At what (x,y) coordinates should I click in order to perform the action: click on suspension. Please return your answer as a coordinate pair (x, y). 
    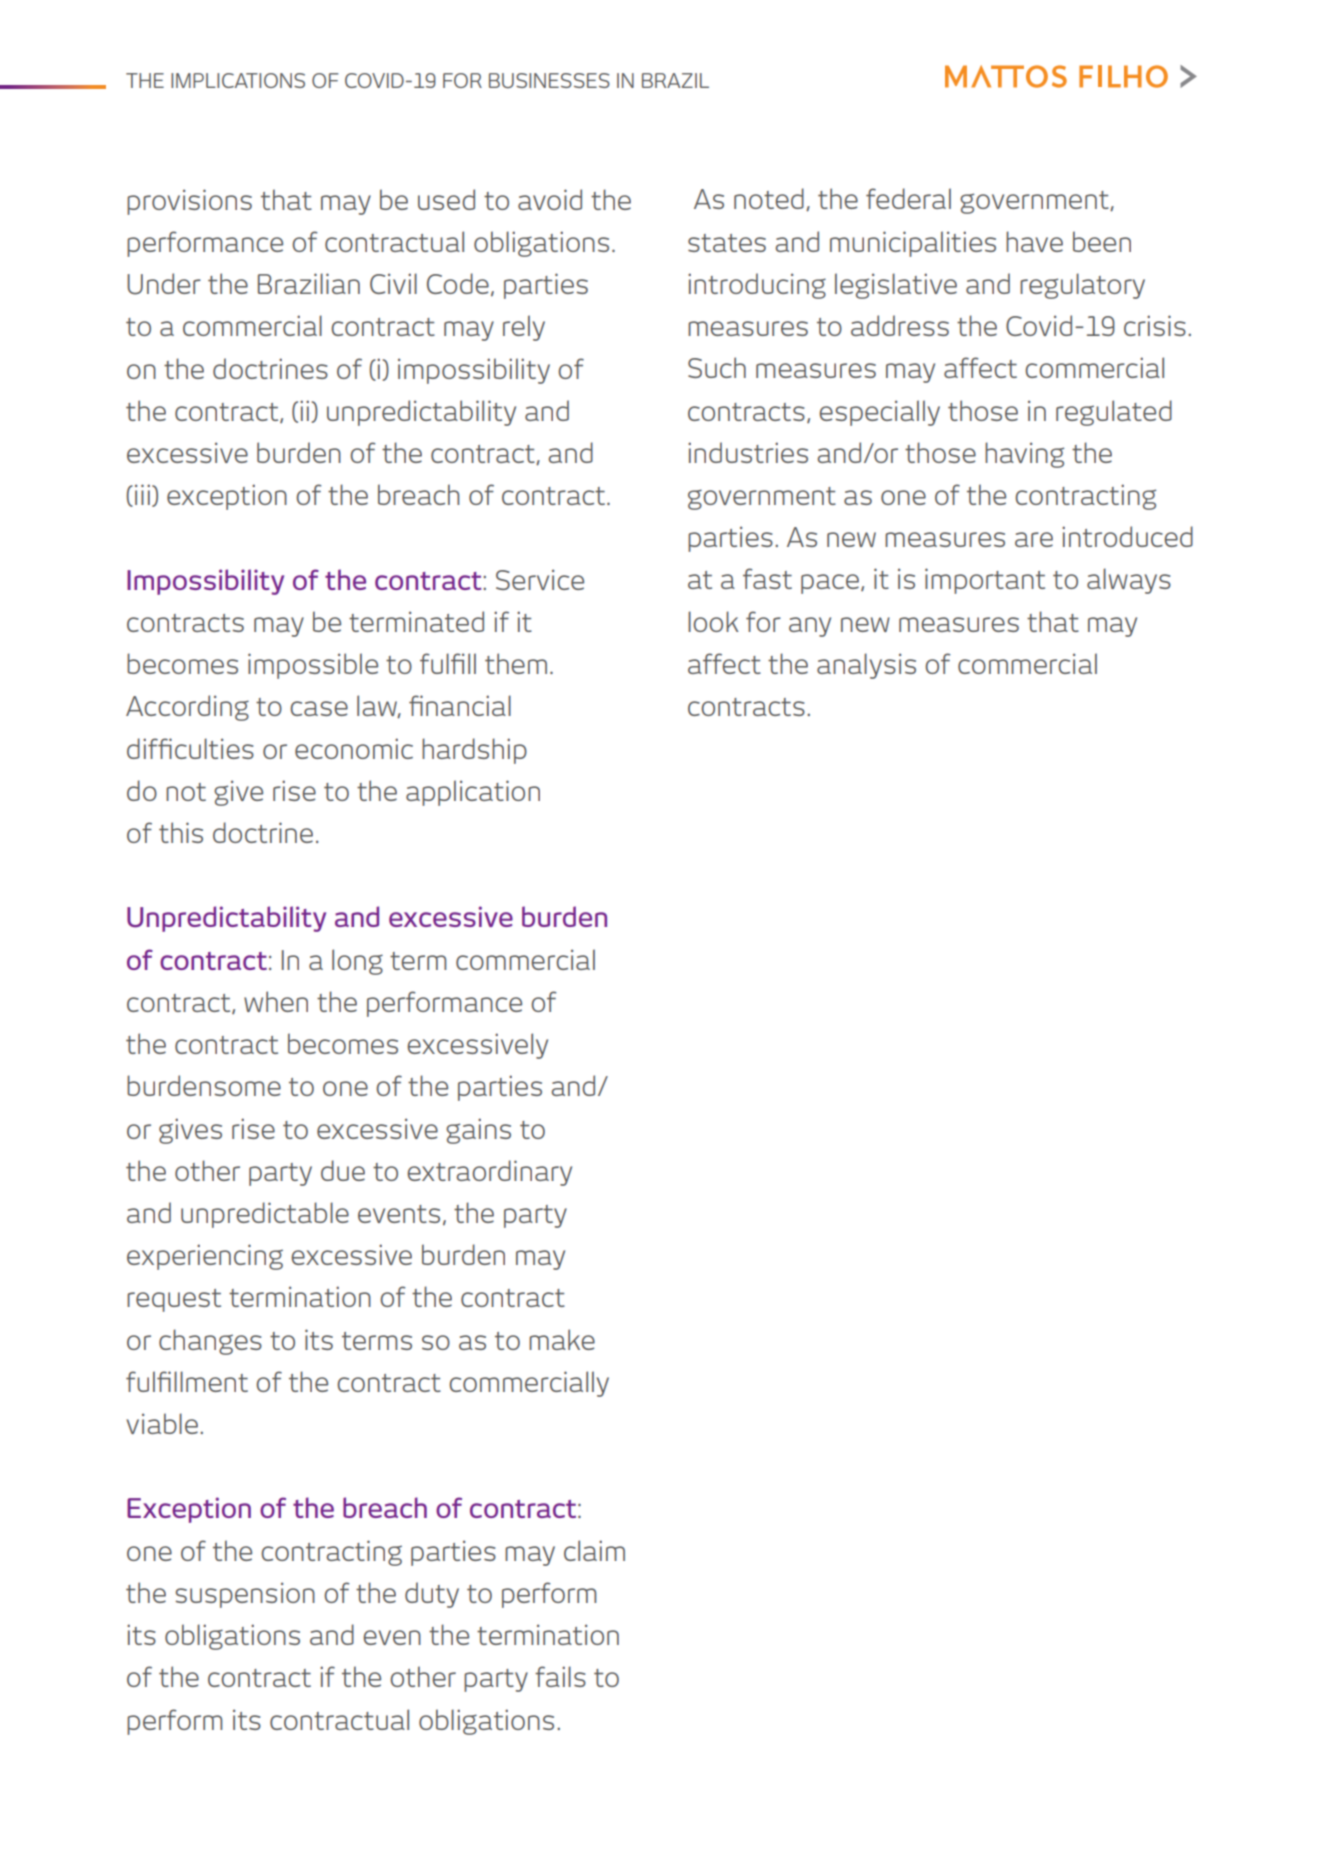
    Looking at the image, I should click on (245, 1595).
